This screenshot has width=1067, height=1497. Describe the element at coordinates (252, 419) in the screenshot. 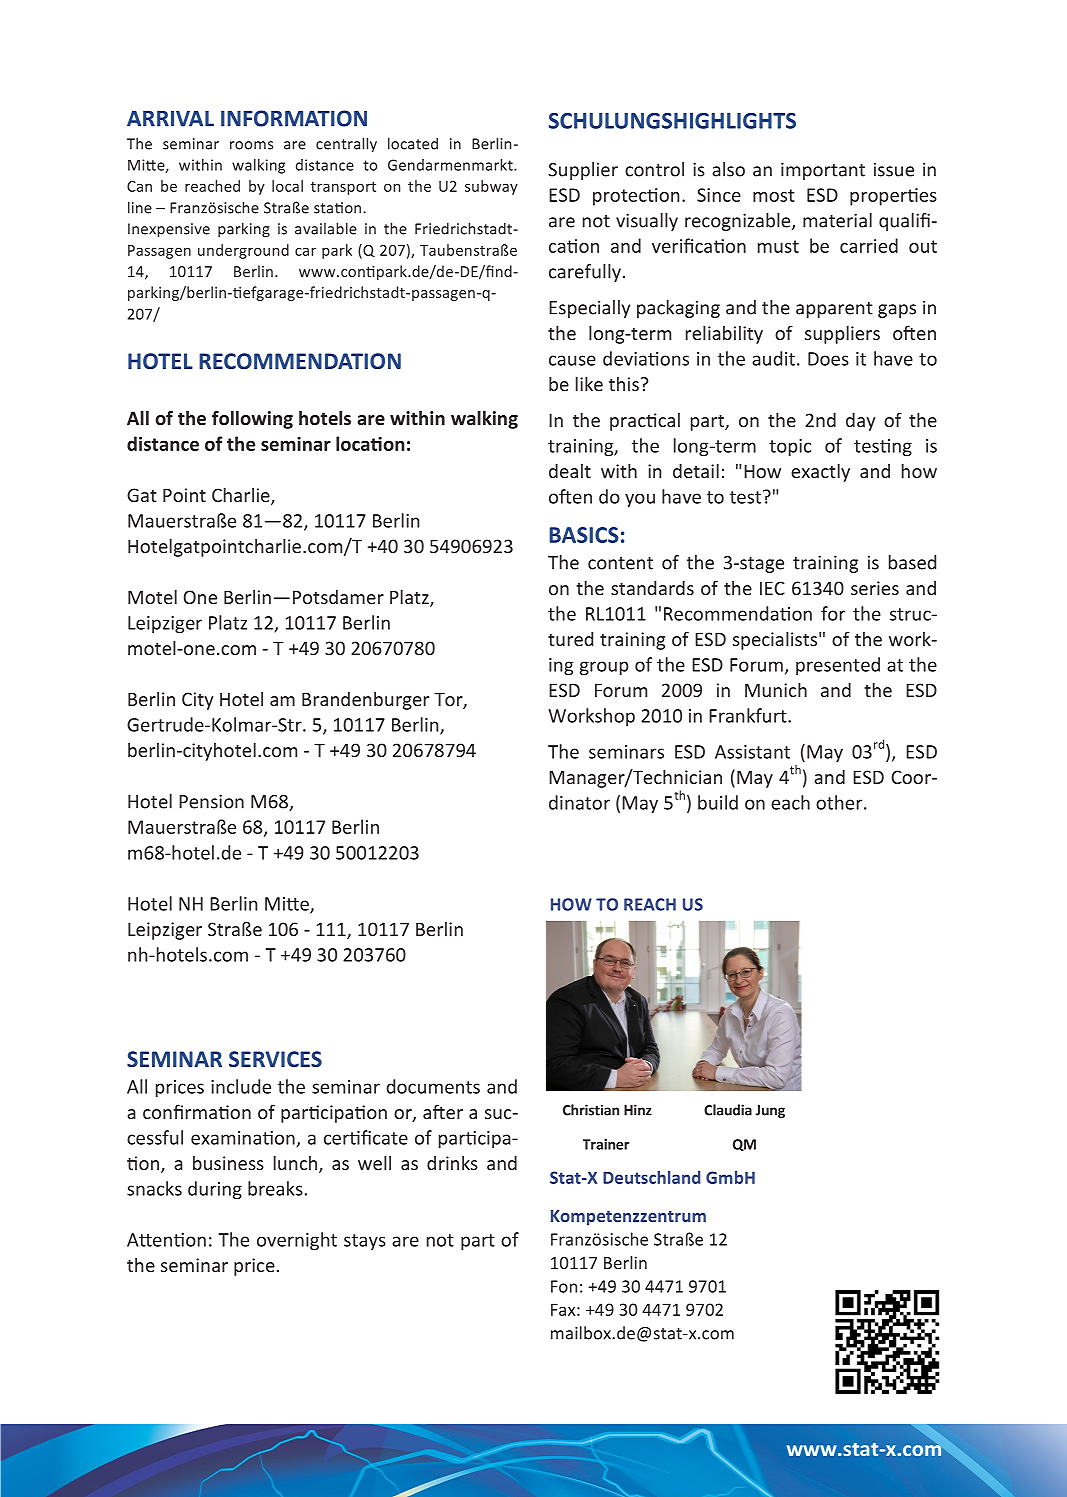

I see `following` at that location.
